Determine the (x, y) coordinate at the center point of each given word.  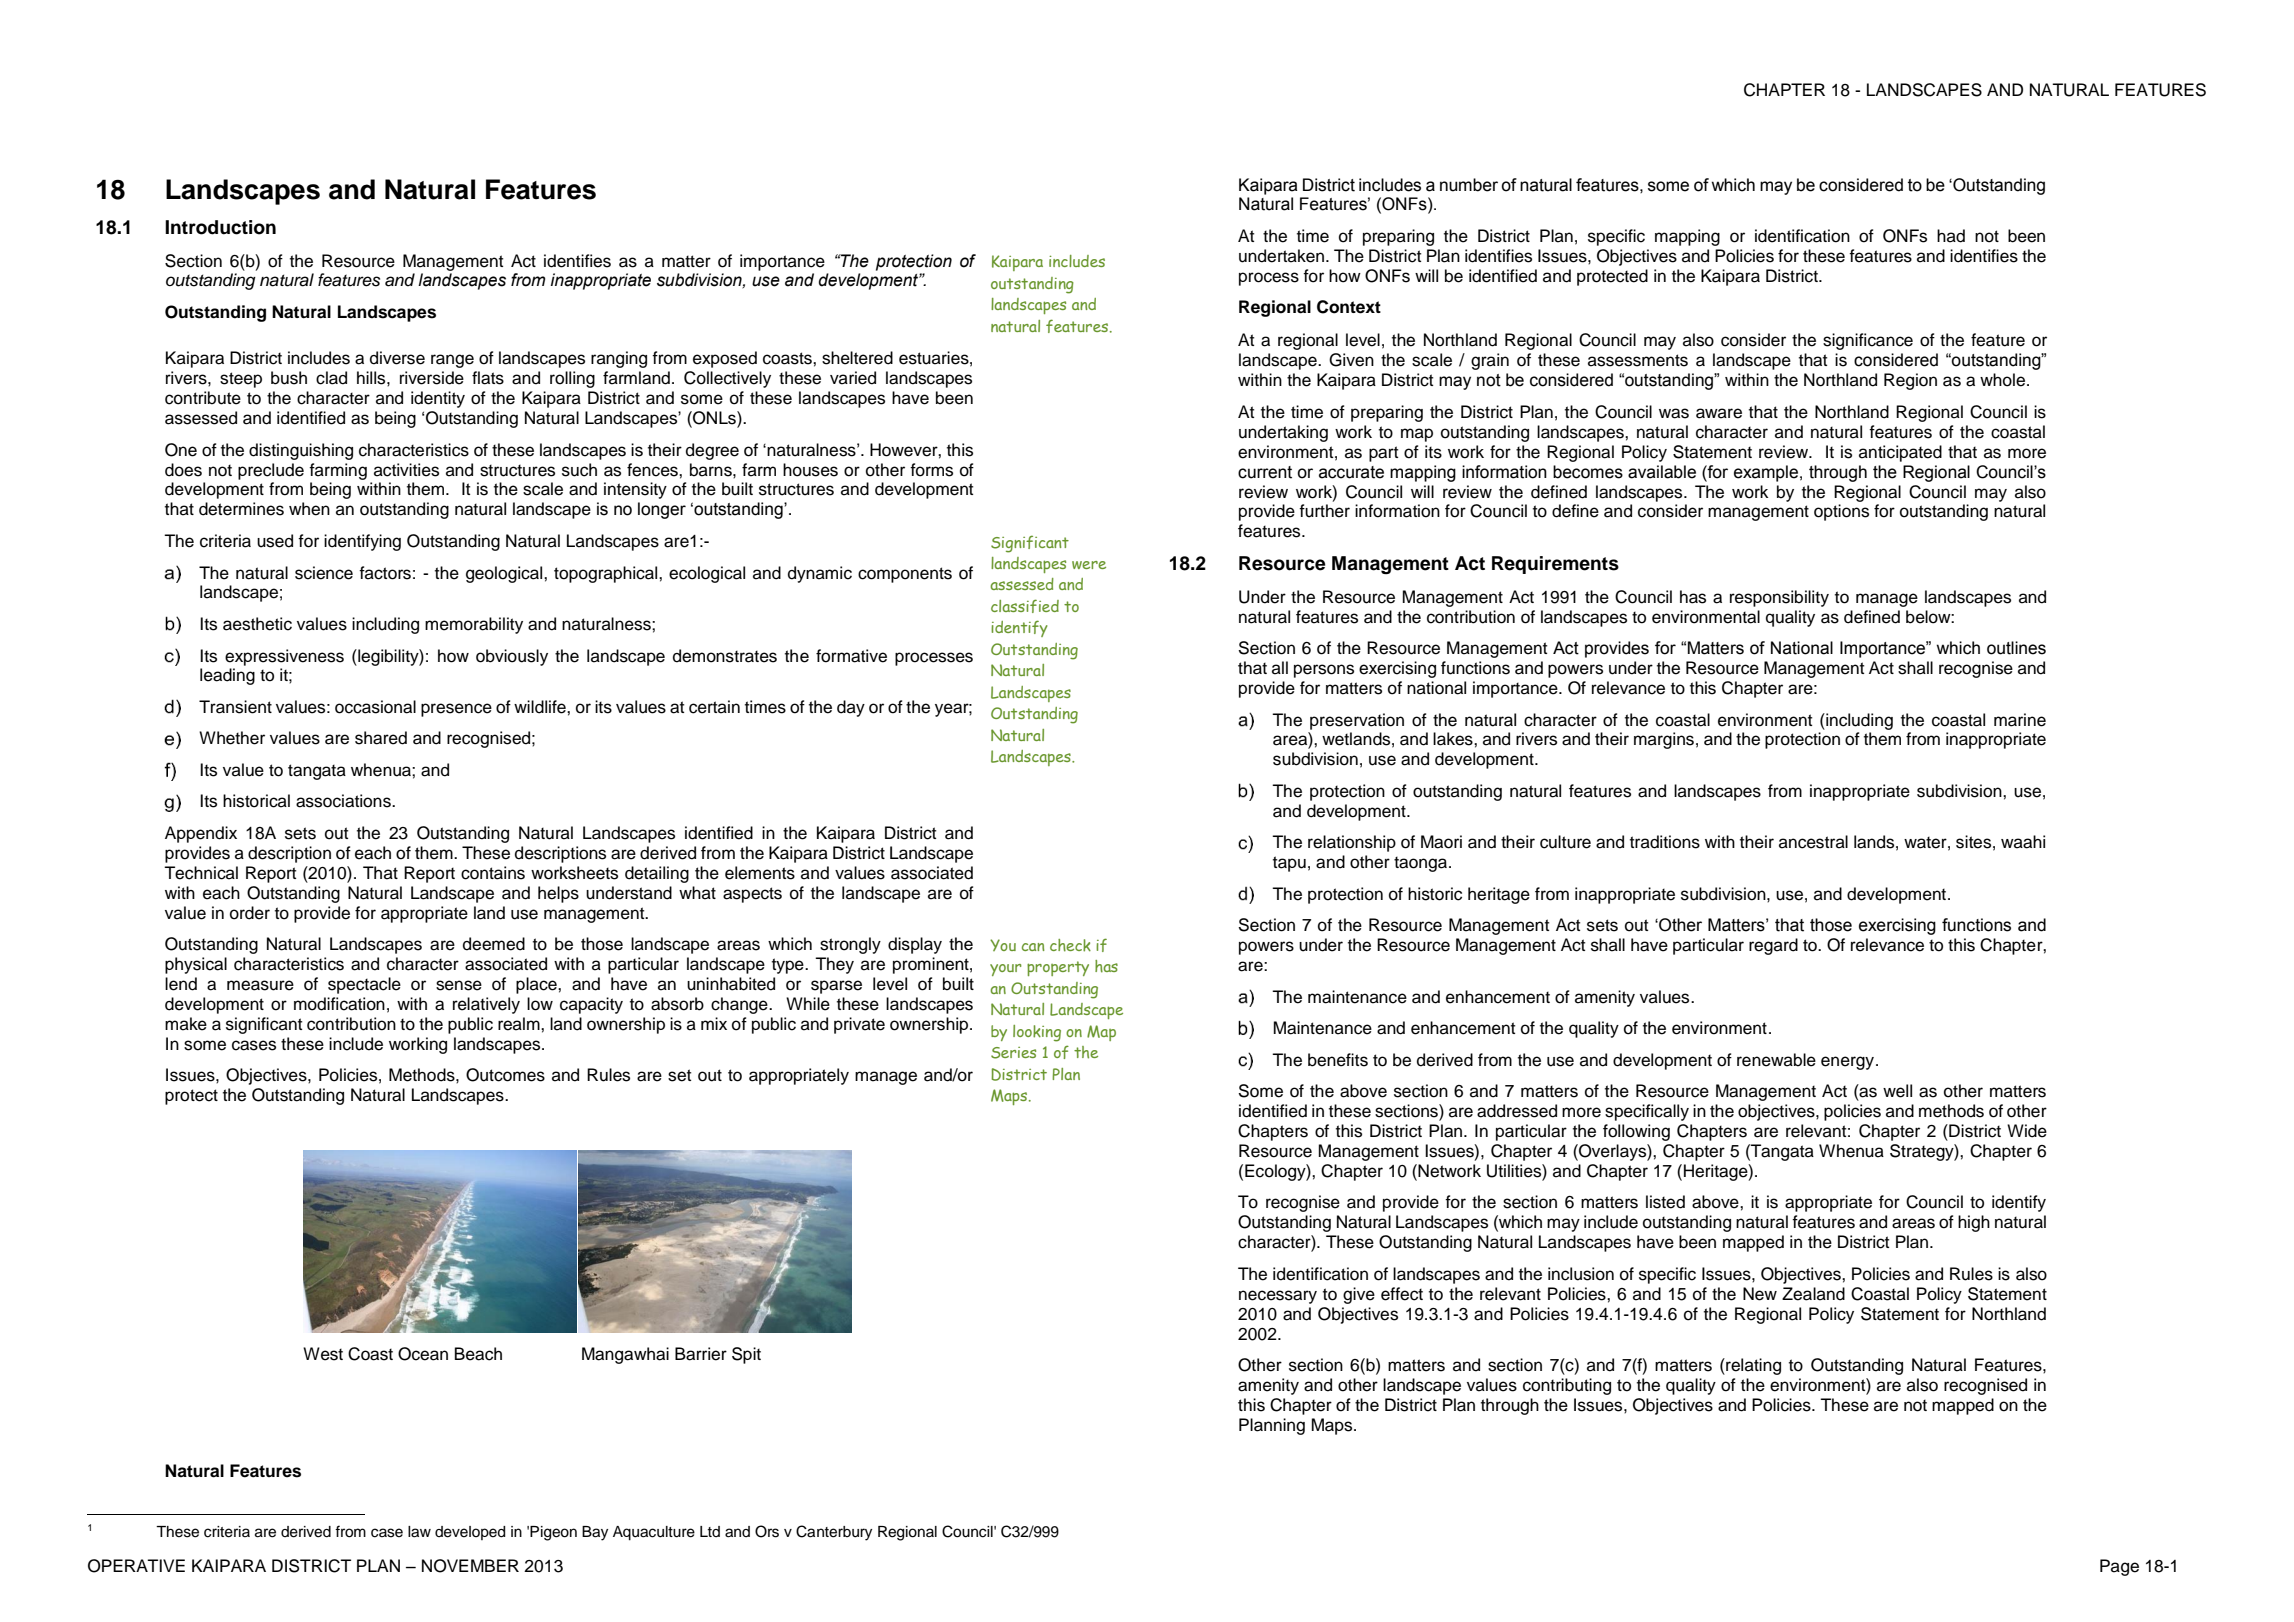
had (1951, 236)
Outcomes (505, 1075)
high (1974, 1223)
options (1841, 512)
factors (385, 573)
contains (493, 873)
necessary (1278, 1297)
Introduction (220, 227)
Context (1349, 307)
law (419, 1532)
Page (2119, 1567)
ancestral (1813, 842)
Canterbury (834, 1533)
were (1089, 565)
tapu (1289, 864)
